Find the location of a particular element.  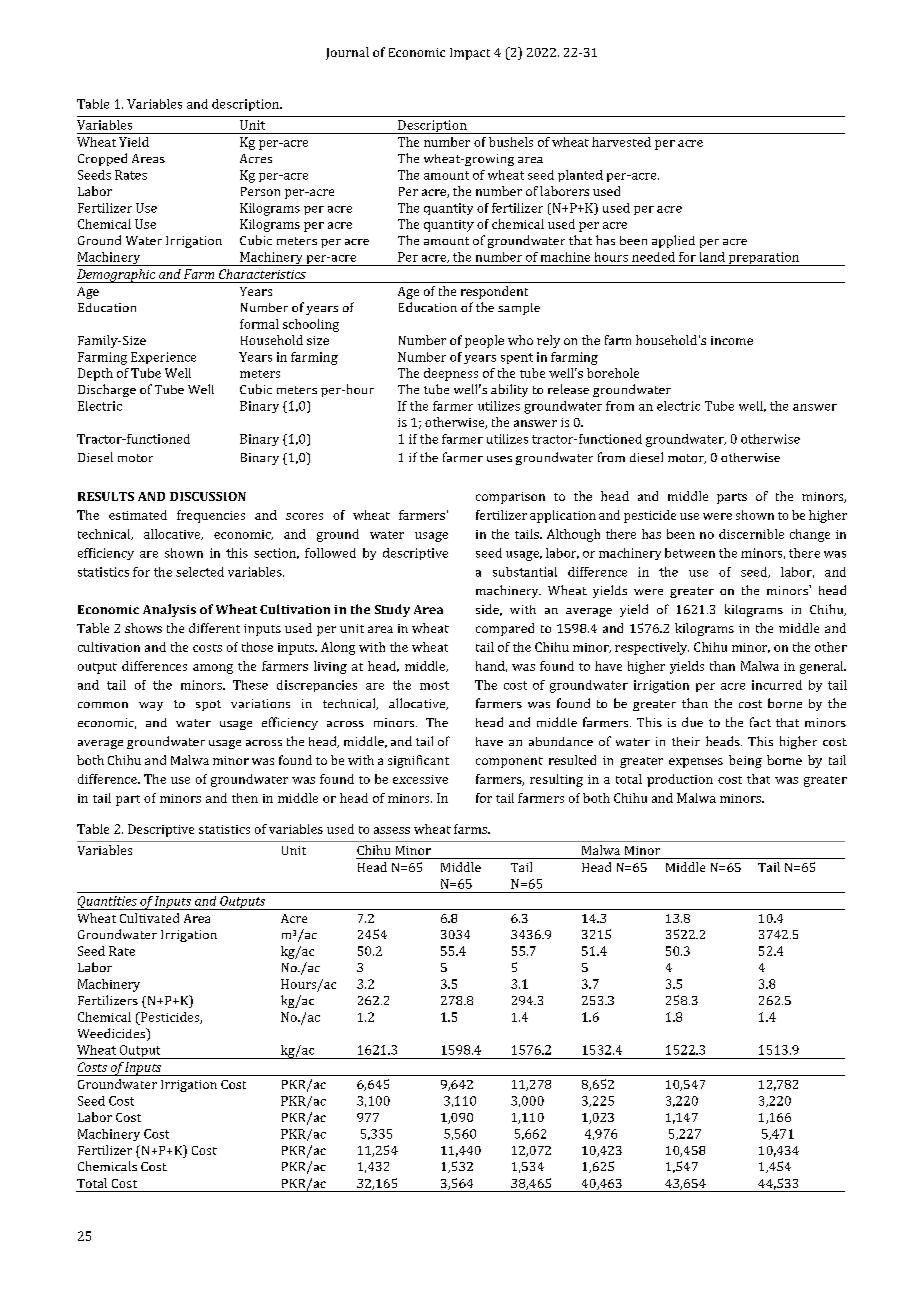

Cropped is located at coordinates (102, 159).
